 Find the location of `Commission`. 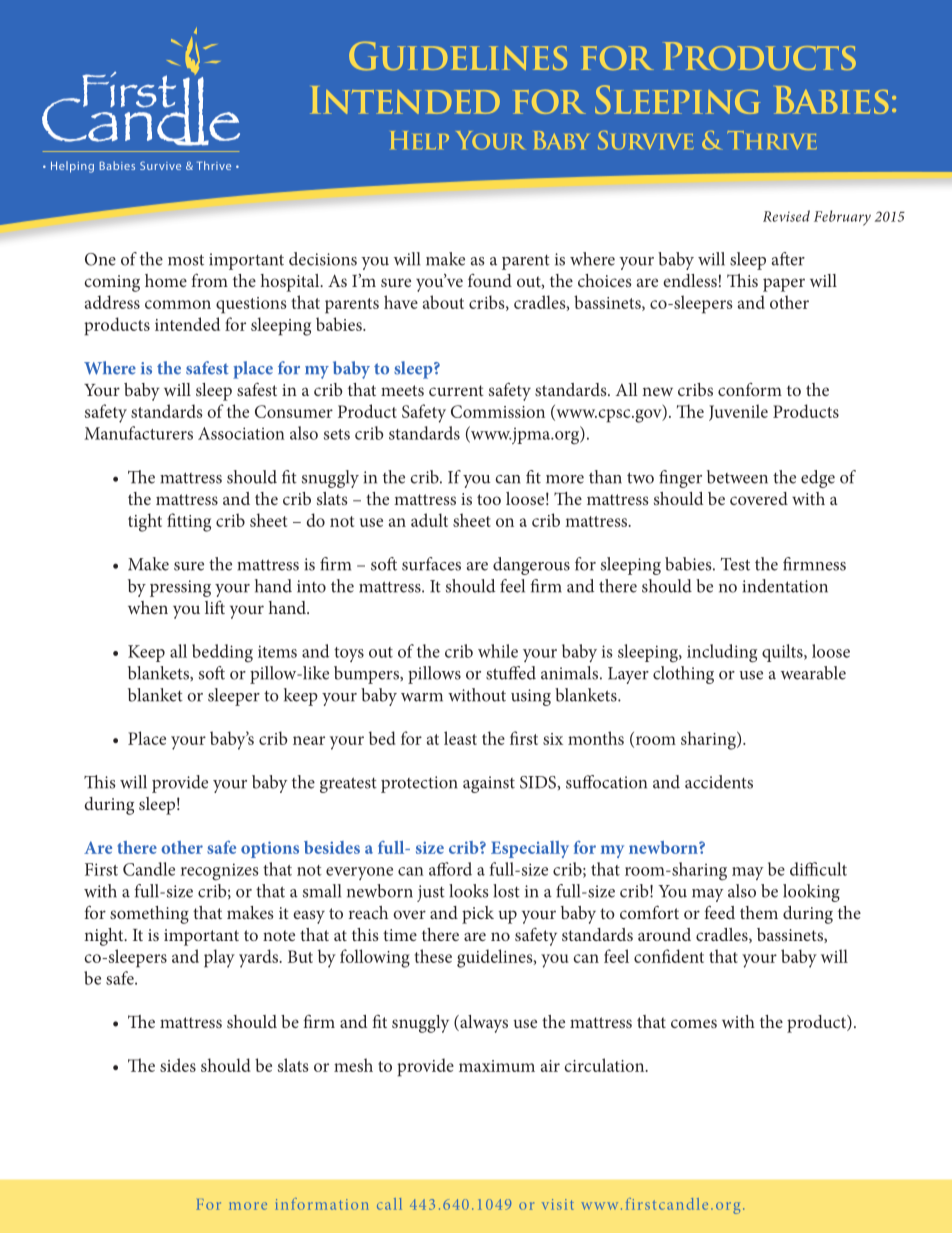

Commission is located at coordinates (498, 411).
